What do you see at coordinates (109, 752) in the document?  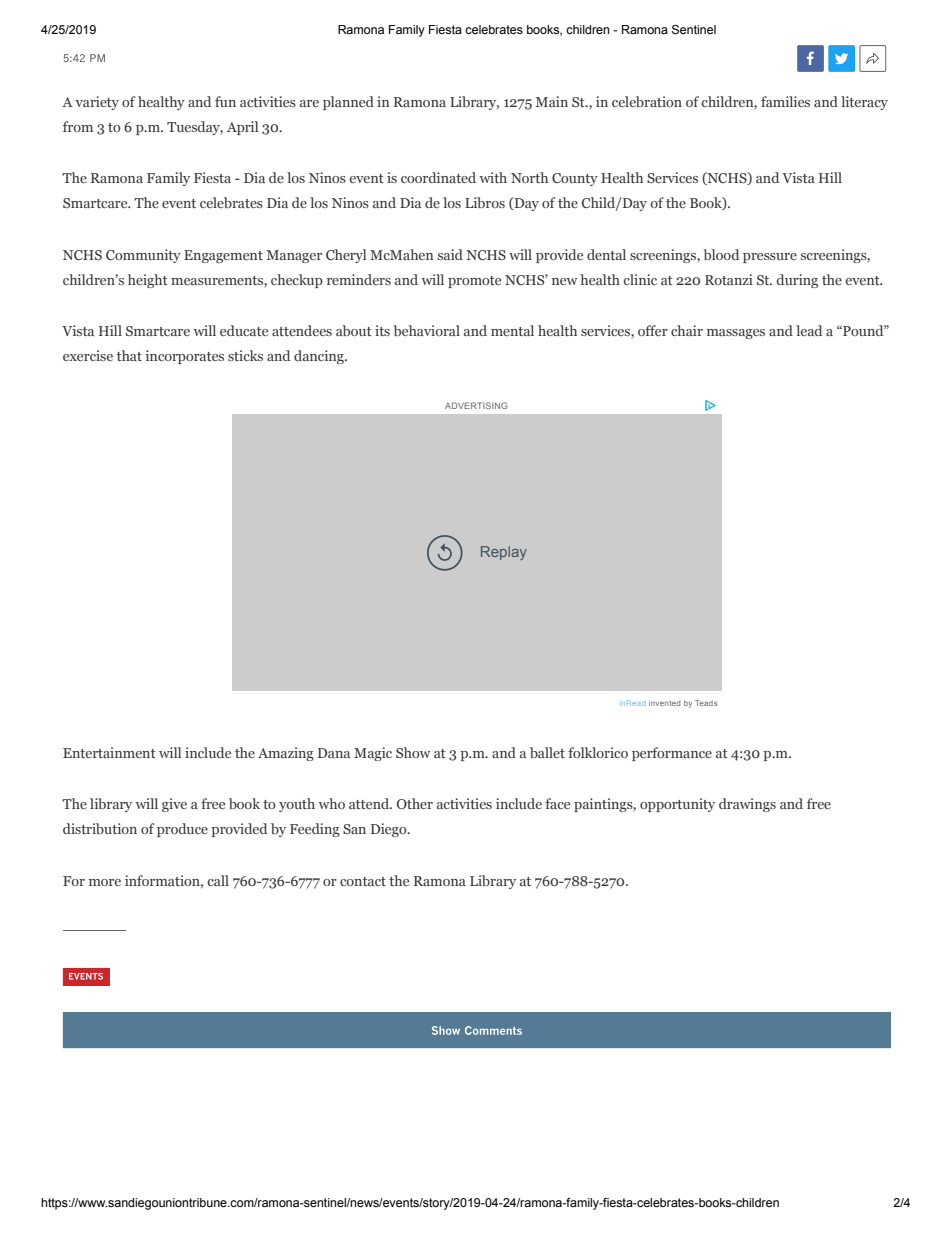 I see `Entertainment` at bounding box center [109, 752].
